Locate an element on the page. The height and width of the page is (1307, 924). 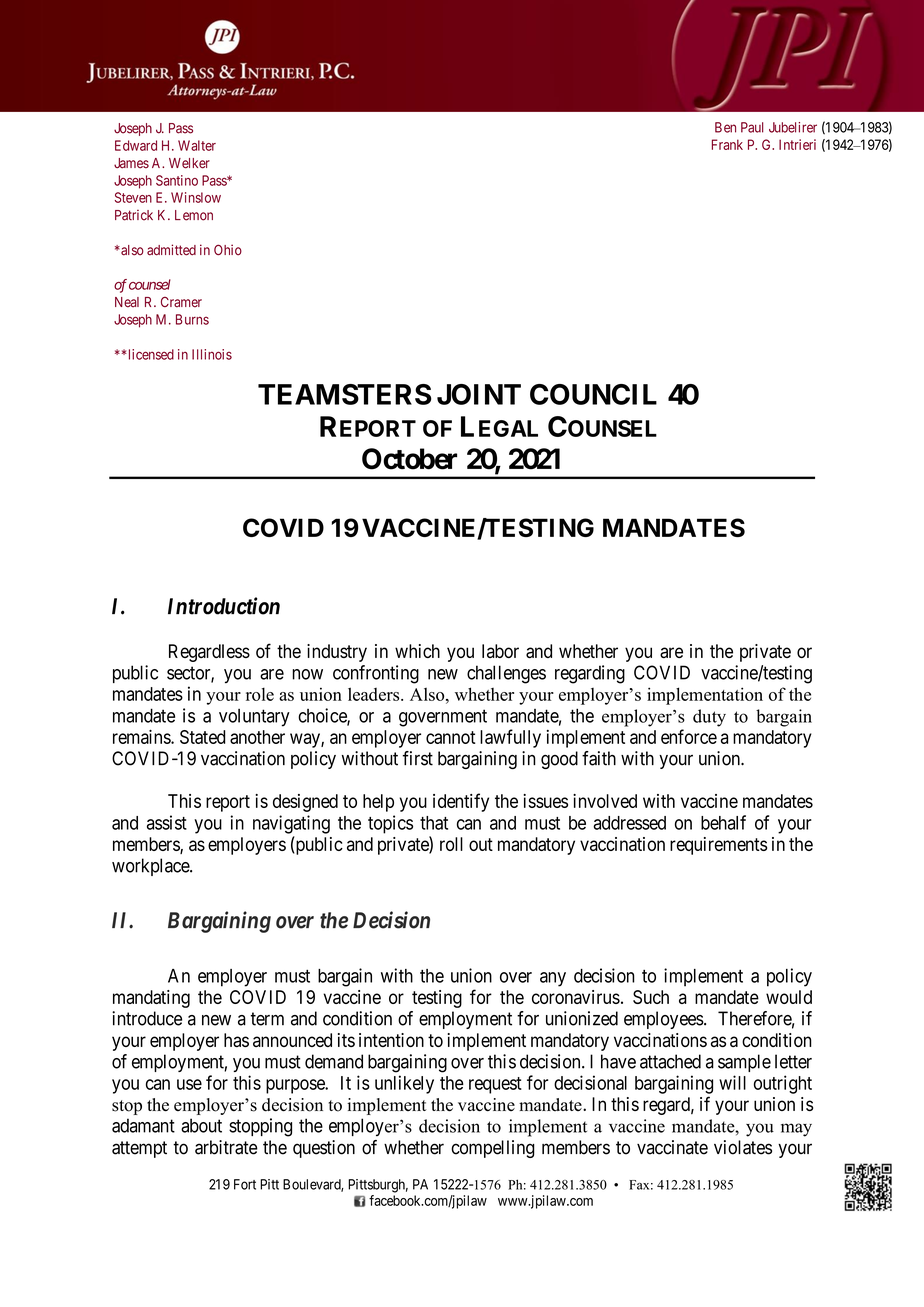
labor is located at coordinates (500, 651).
